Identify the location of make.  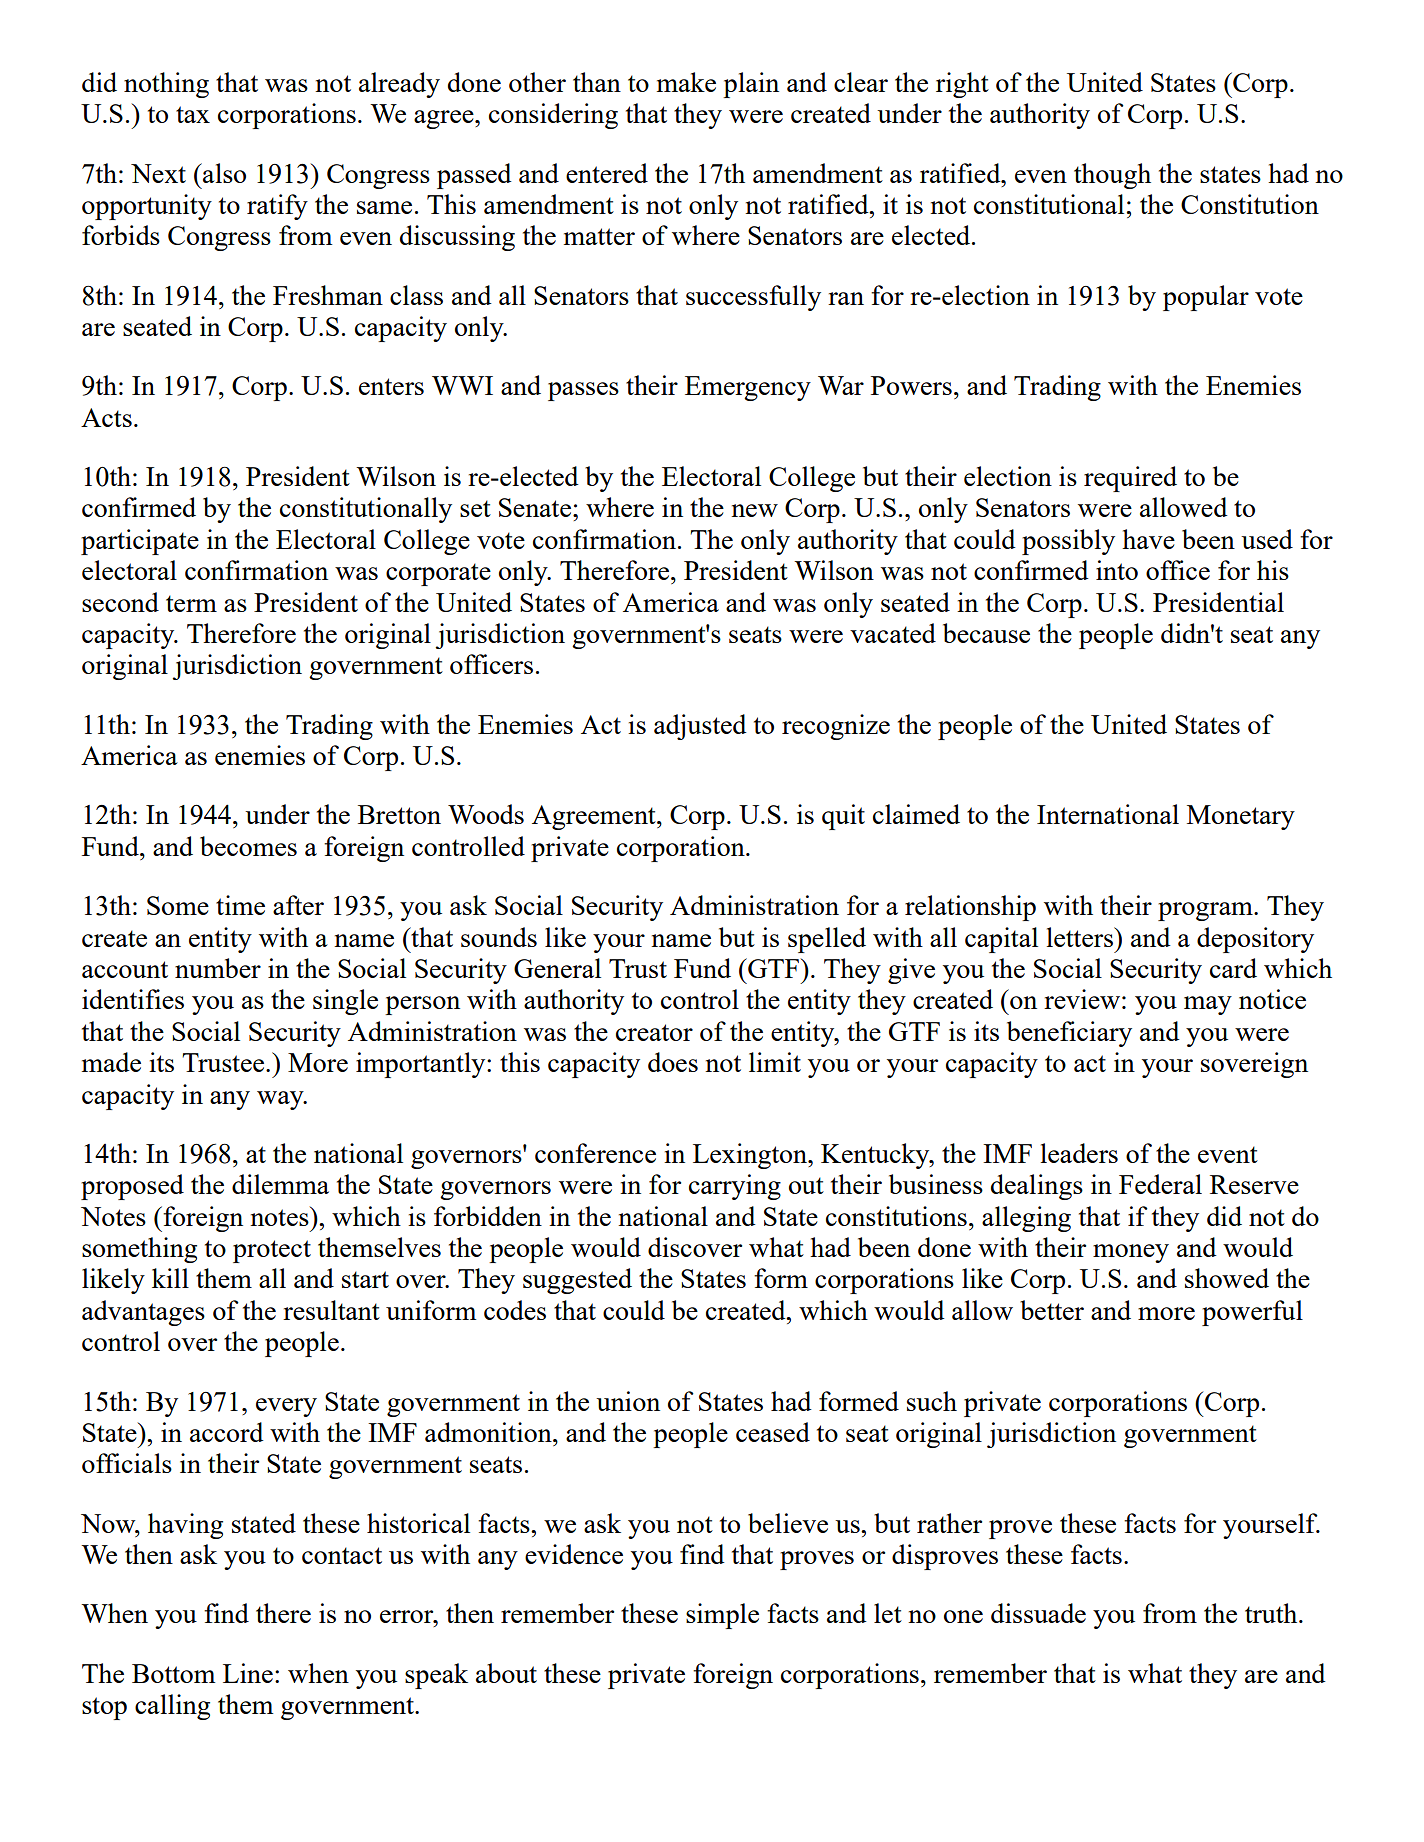
(686, 82).
